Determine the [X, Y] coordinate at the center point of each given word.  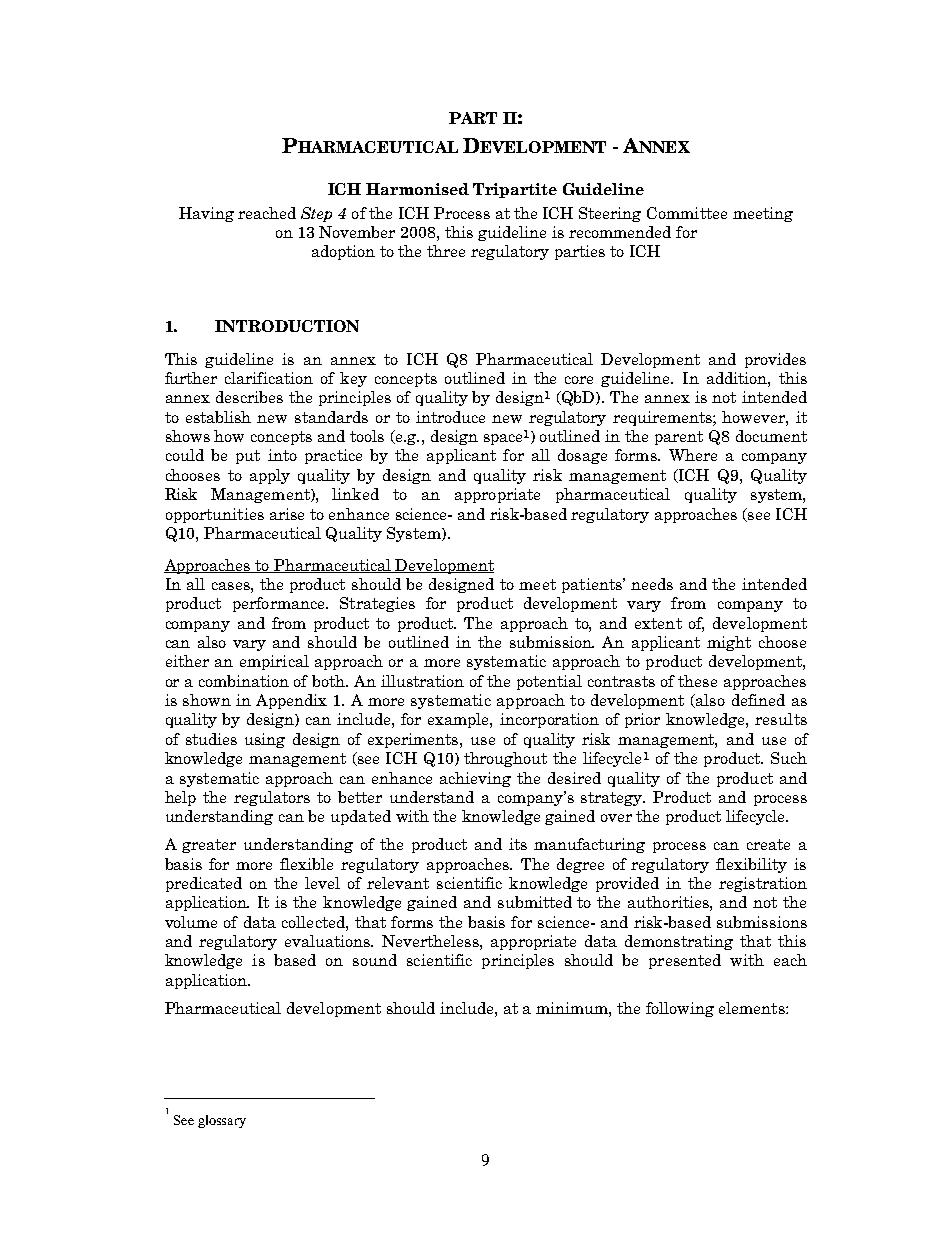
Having [206, 214]
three [446, 251]
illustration [422, 681]
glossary [222, 1121]
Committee [687, 213]
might [729, 643]
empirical [274, 662]
